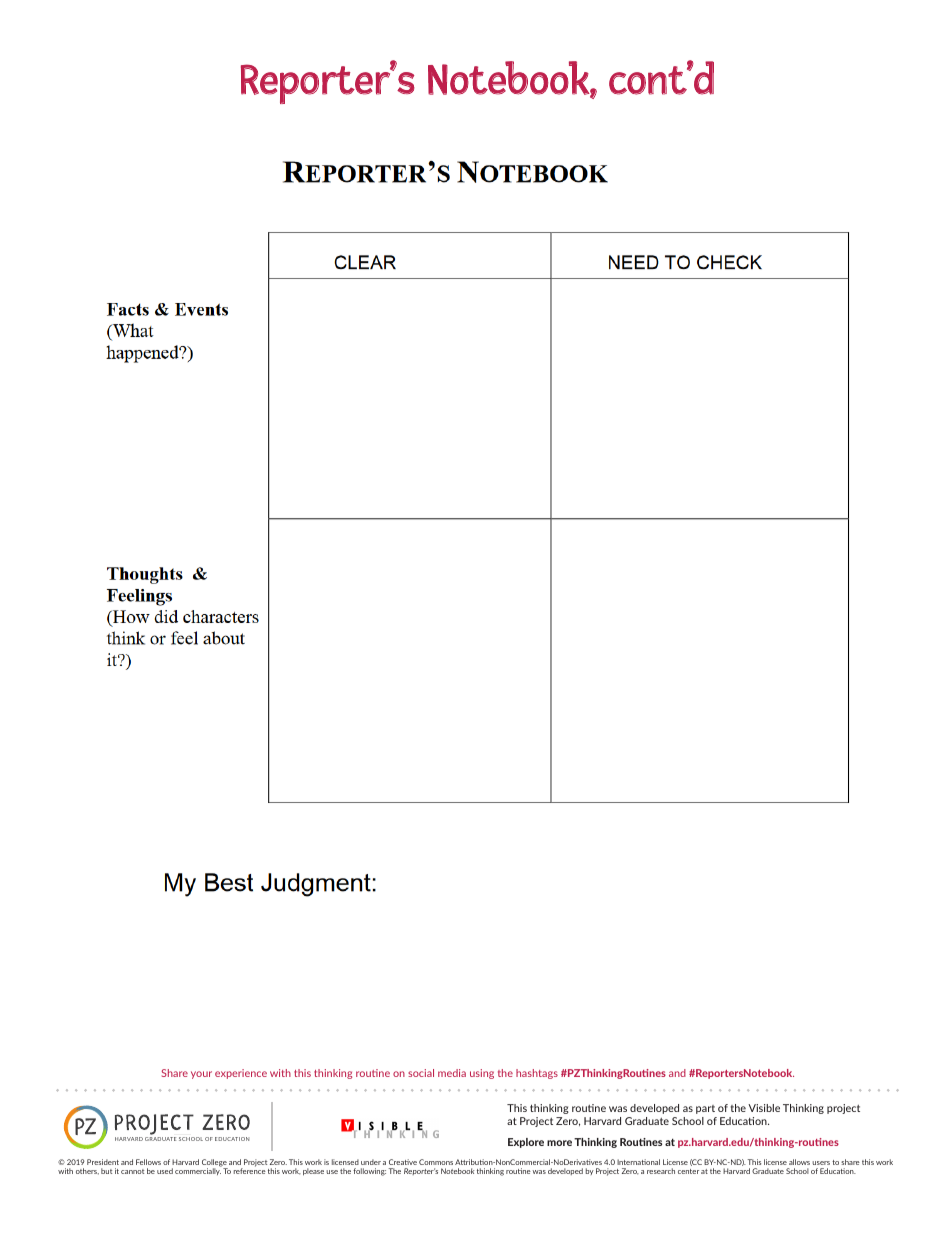 This page has width=952, height=1233. Describe the element at coordinates (764, 1108) in the page. I see `Visible` at that location.
